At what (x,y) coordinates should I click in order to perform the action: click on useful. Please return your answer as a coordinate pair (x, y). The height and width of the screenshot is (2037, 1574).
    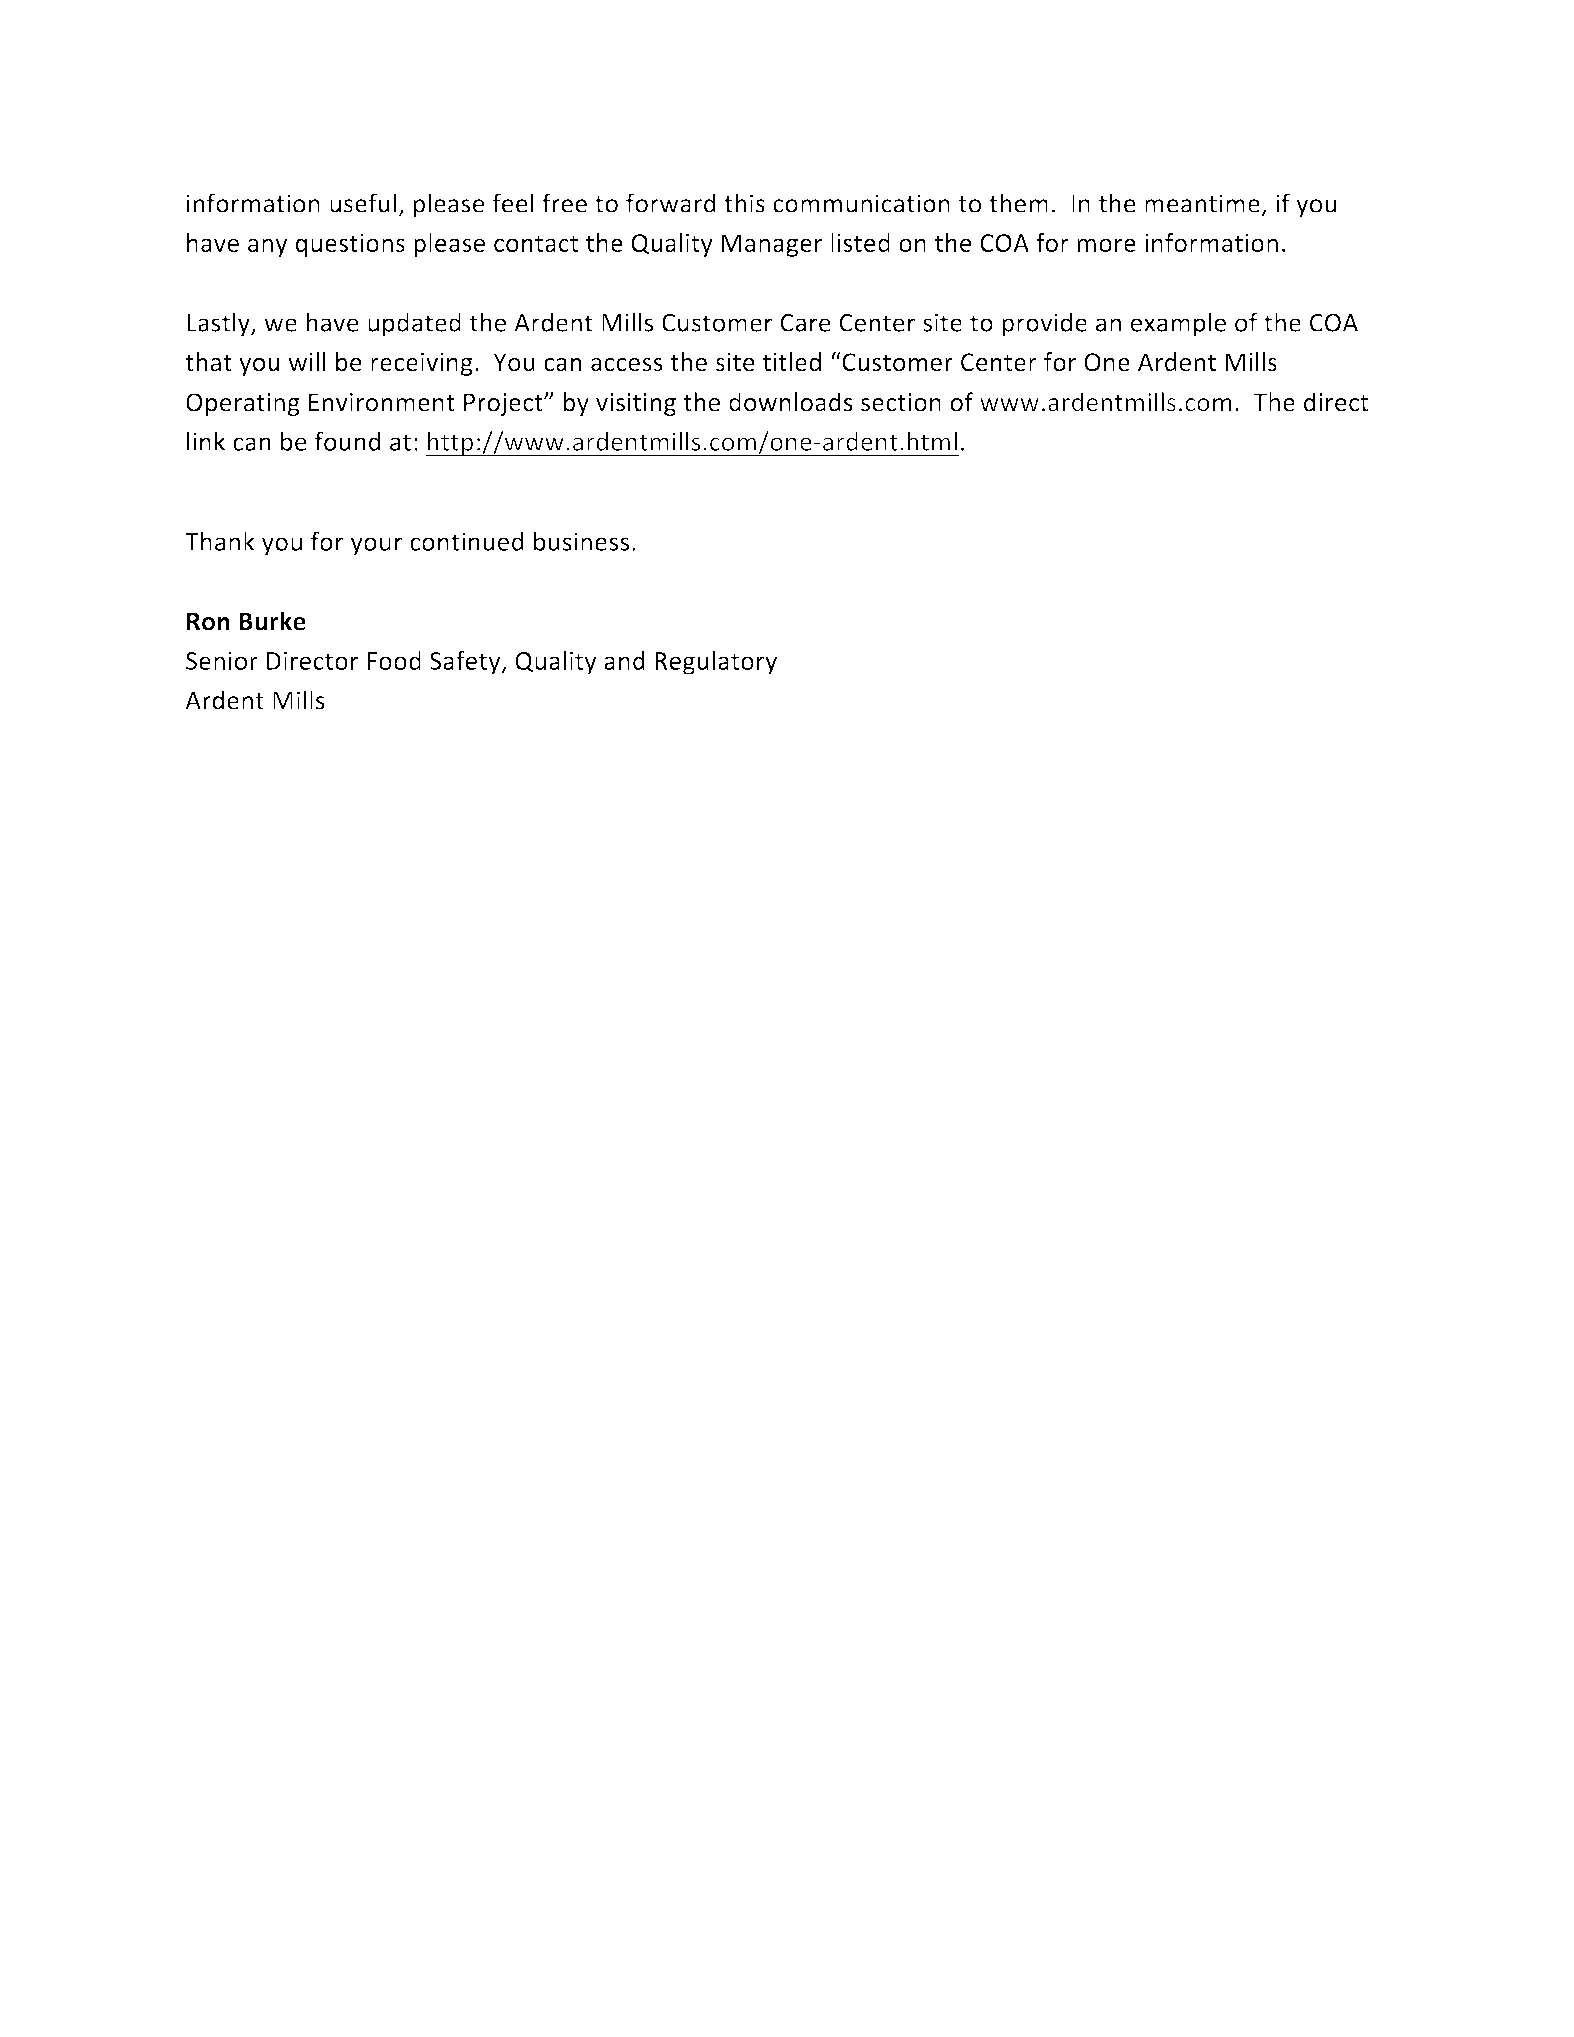
    Looking at the image, I should click on (363, 203).
